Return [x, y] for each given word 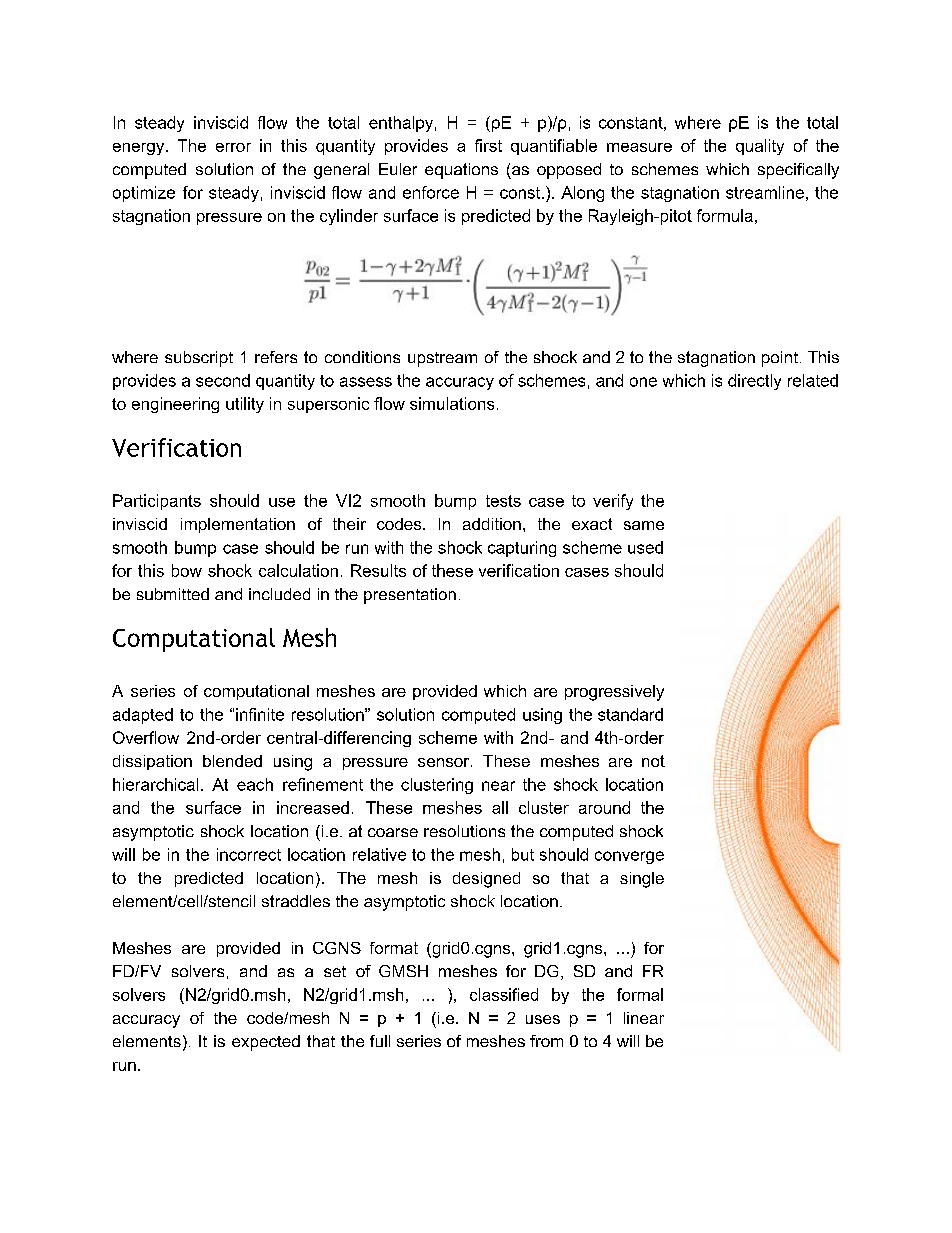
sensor [445, 762]
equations [461, 171]
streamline [765, 192]
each [255, 784]
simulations [452, 403]
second [223, 380]
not [653, 761]
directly [754, 382]
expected [266, 1043]
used [645, 547]
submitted [173, 594]
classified [504, 994]
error [233, 147]
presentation [410, 596]
